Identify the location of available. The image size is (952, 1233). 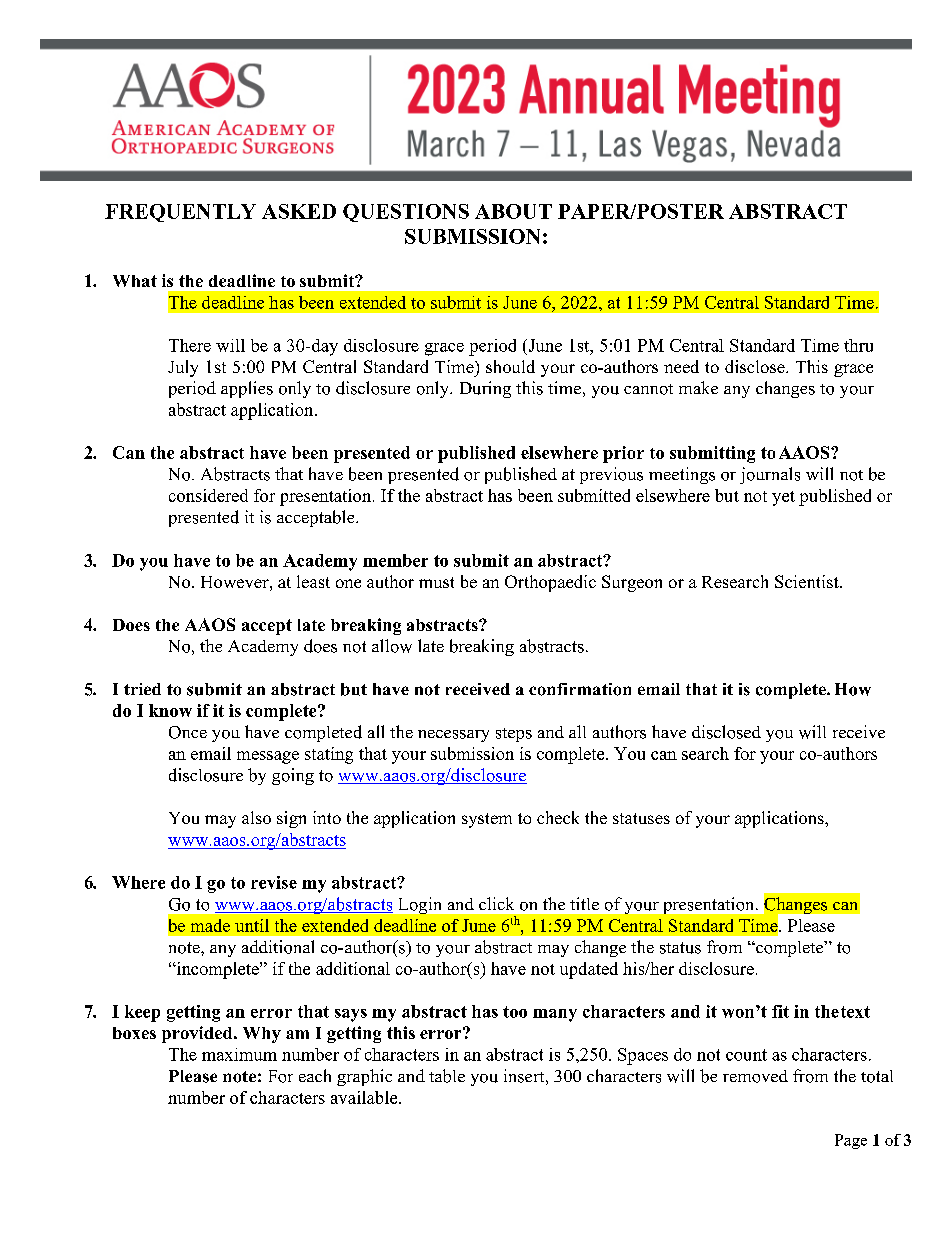
(365, 1097).
